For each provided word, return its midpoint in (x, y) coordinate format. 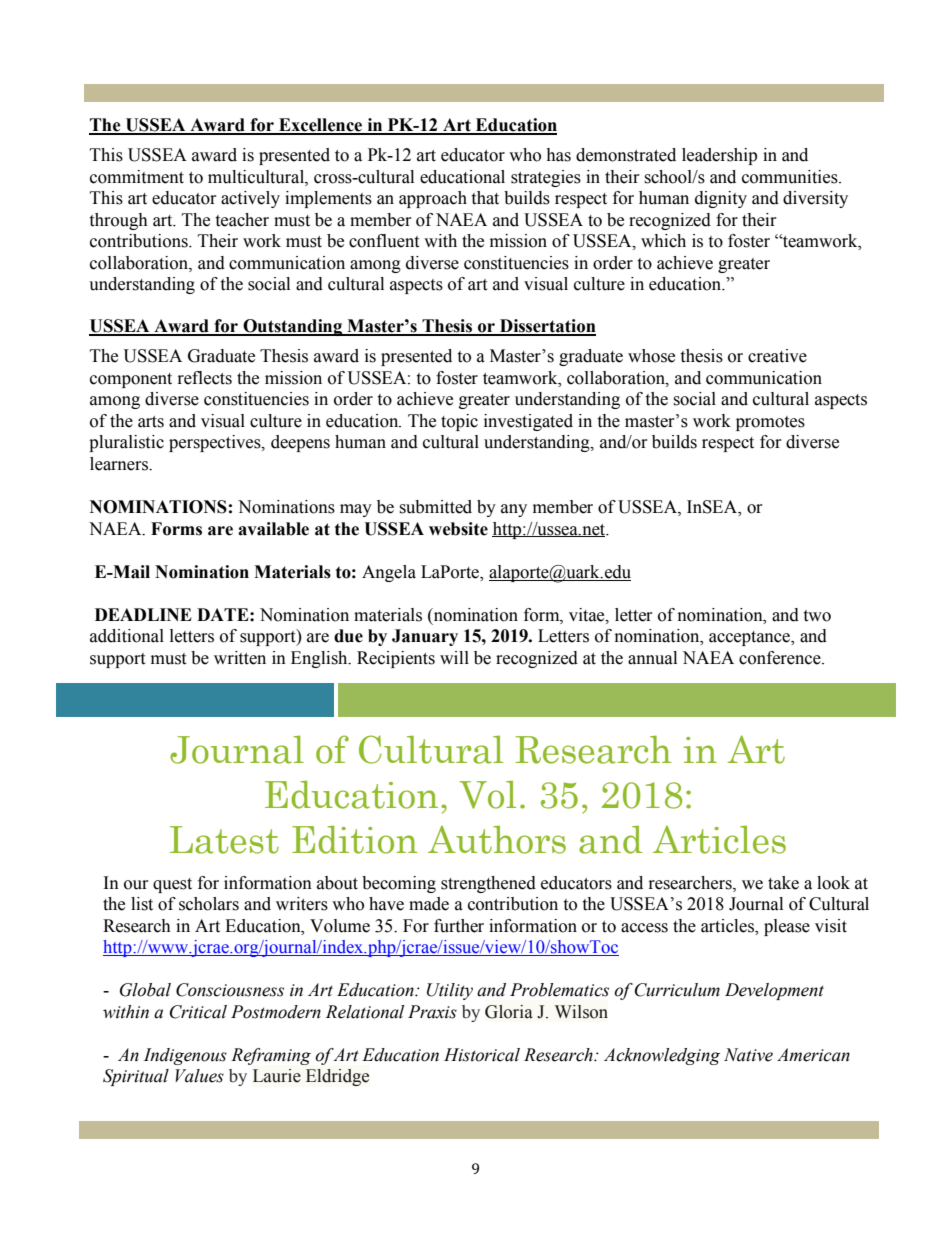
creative (777, 356)
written (240, 658)
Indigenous (185, 1056)
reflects (205, 378)
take (783, 883)
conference (781, 658)
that (485, 198)
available (273, 529)
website (458, 529)
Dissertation (547, 327)
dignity (721, 199)
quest (172, 885)
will (454, 657)
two (817, 616)
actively (250, 199)
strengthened (488, 884)
